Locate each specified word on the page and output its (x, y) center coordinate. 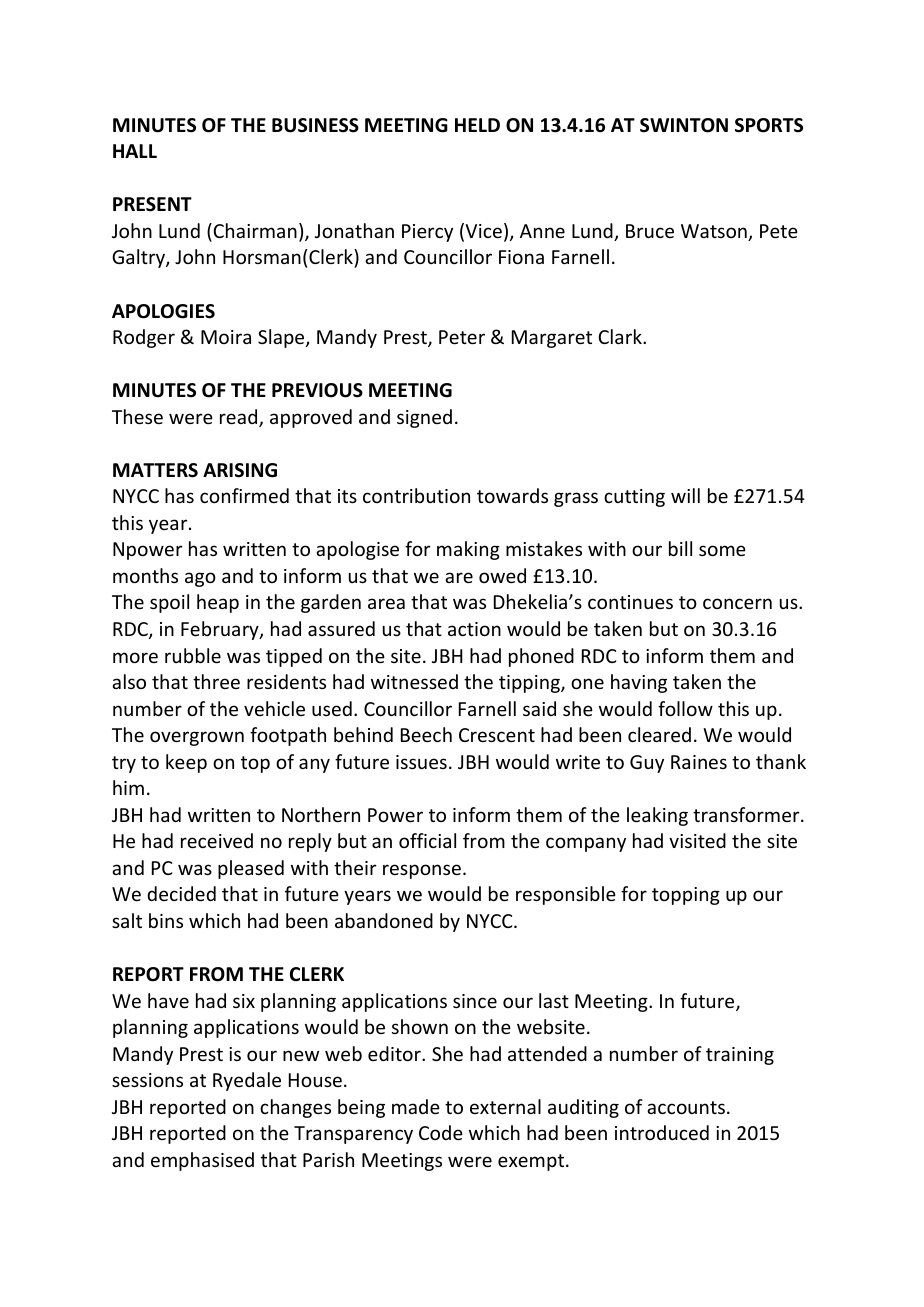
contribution (416, 495)
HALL (135, 151)
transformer (747, 814)
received (217, 840)
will (685, 495)
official (427, 840)
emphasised (202, 1161)
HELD (477, 125)
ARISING (240, 470)
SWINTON (684, 125)
